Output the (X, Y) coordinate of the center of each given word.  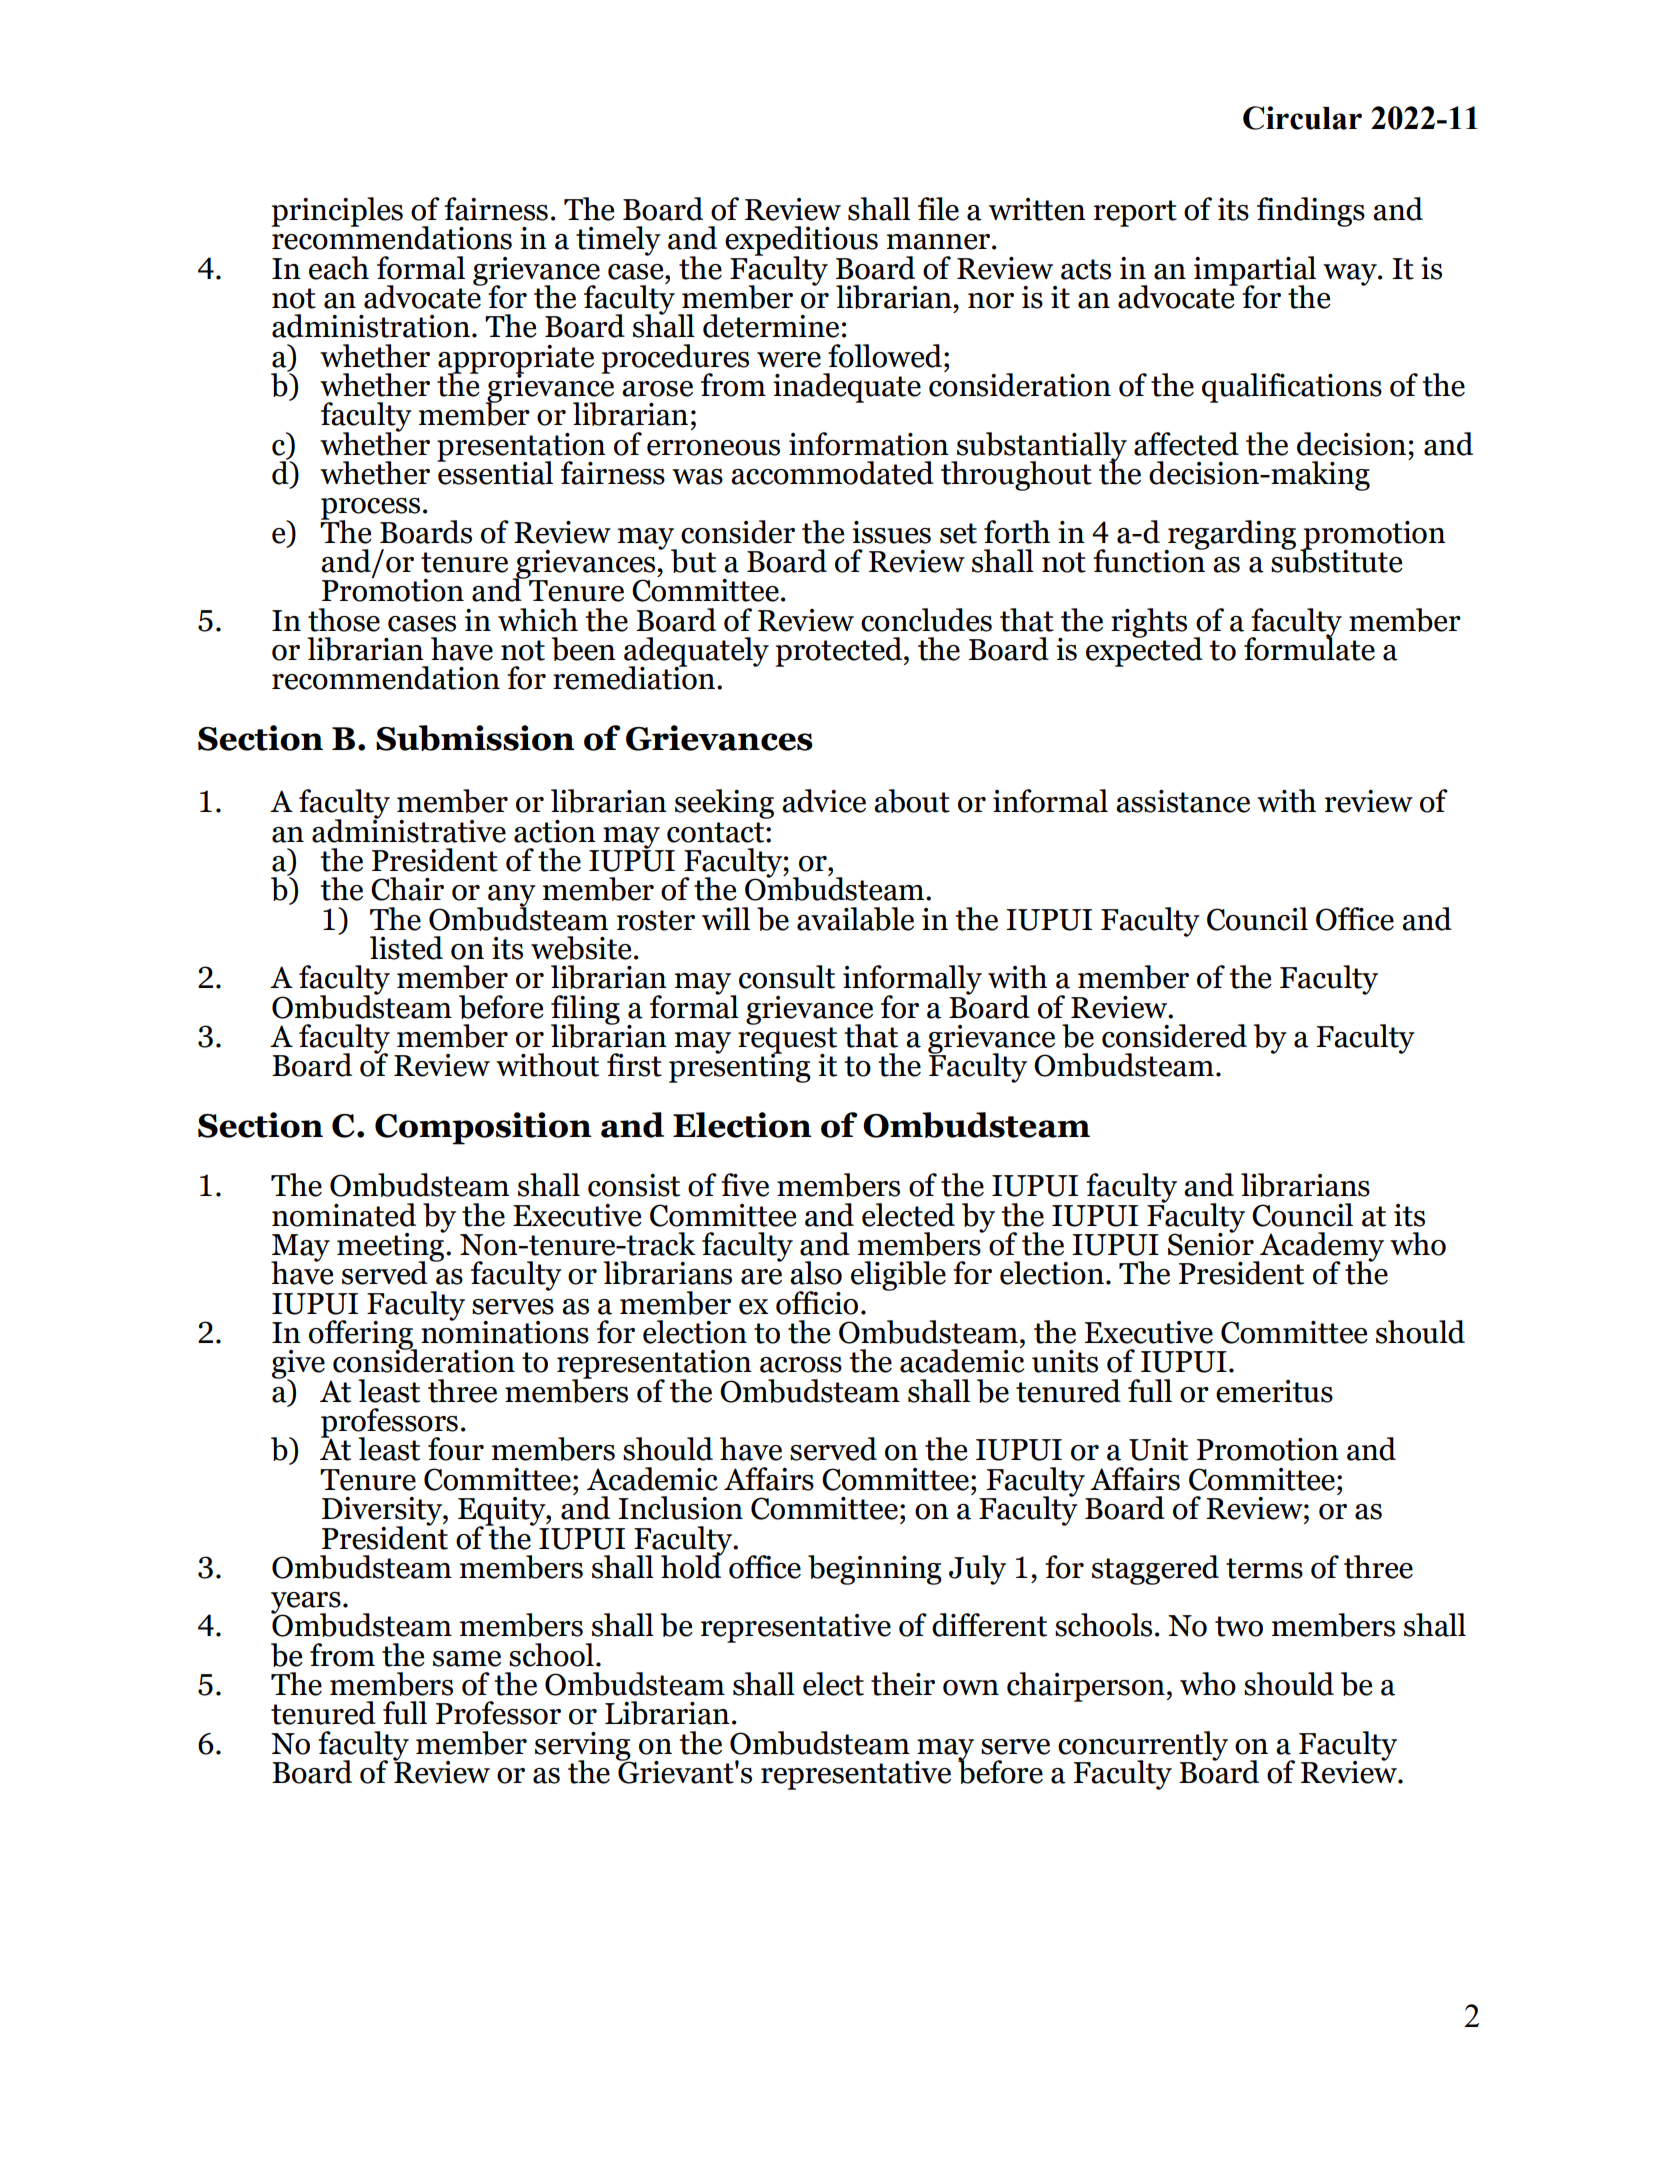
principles (337, 212)
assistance (1183, 801)
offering (362, 1336)
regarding (1231, 536)
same (467, 1659)
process (370, 510)
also (816, 1273)
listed (406, 948)
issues (891, 532)
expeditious (801, 242)
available (855, 919)
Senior (1211, 1243)
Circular (1302, 118)
